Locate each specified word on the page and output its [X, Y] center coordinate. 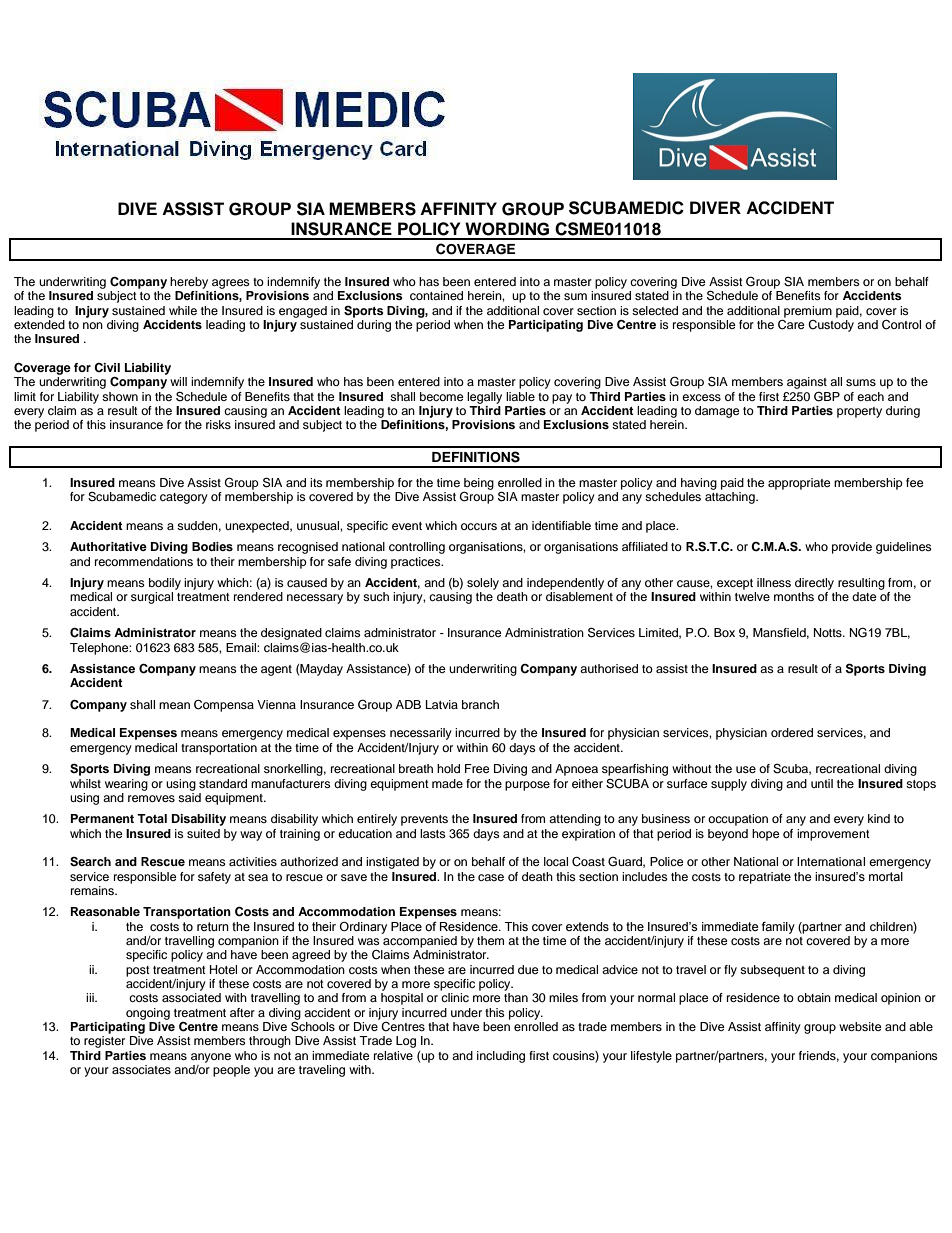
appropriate [799, 484]
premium [808, 312]
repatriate [765, 878]
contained [436, 295]
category [184, 498]
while [183, 310]
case [491, 877]
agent [276, 670]
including [501, 1057]
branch [480, 704]
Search [90, 862]
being [479, 485]
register [104, 1042]
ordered [792, 732]
